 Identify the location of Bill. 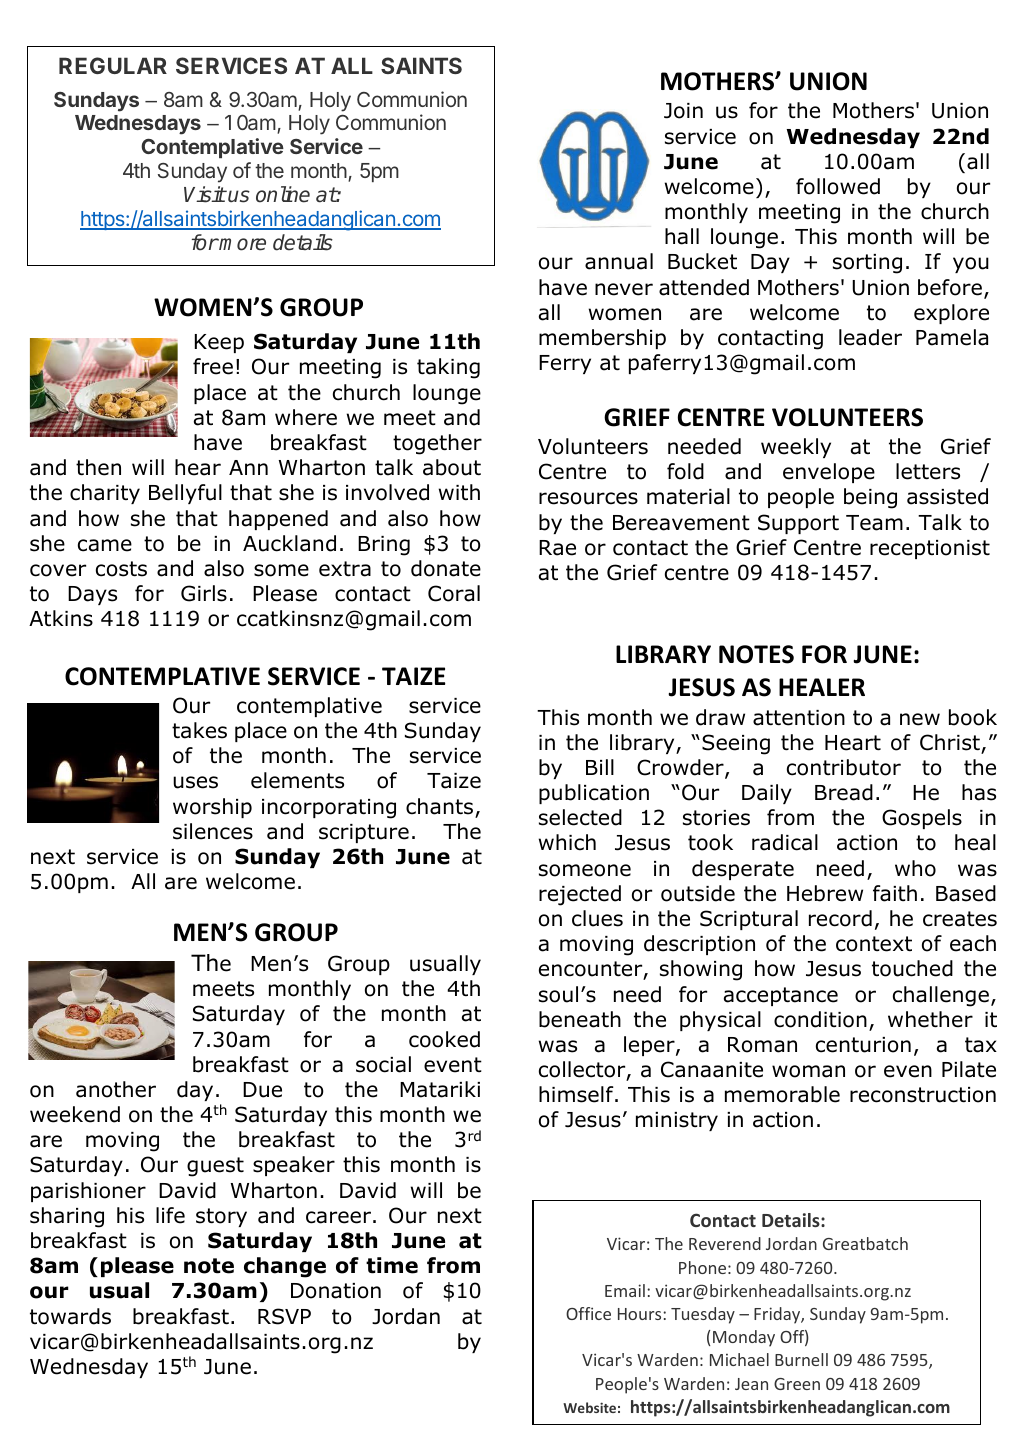
(600, 767).
